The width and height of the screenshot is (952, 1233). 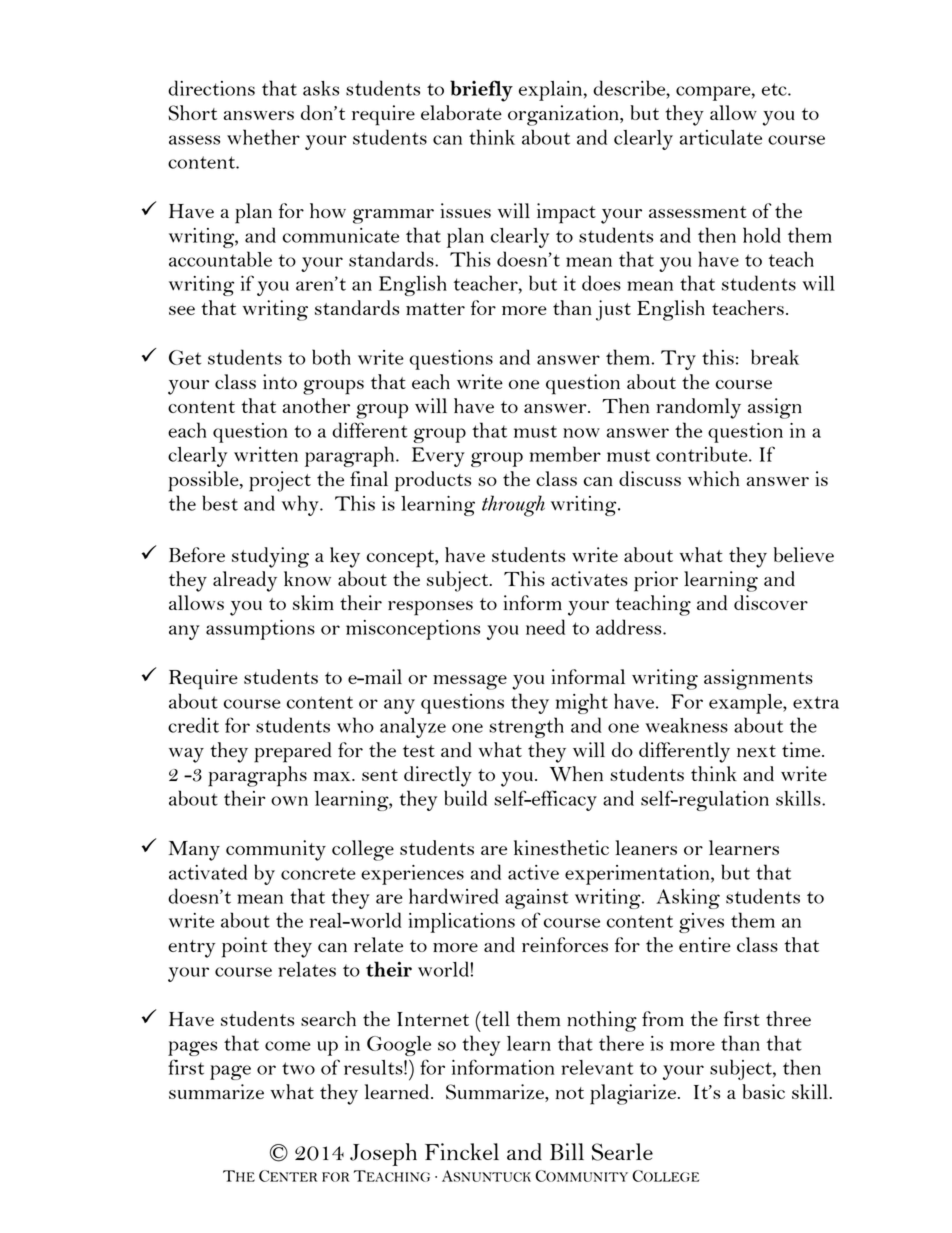 I want to click on matter, so click(x=435, y=309).
